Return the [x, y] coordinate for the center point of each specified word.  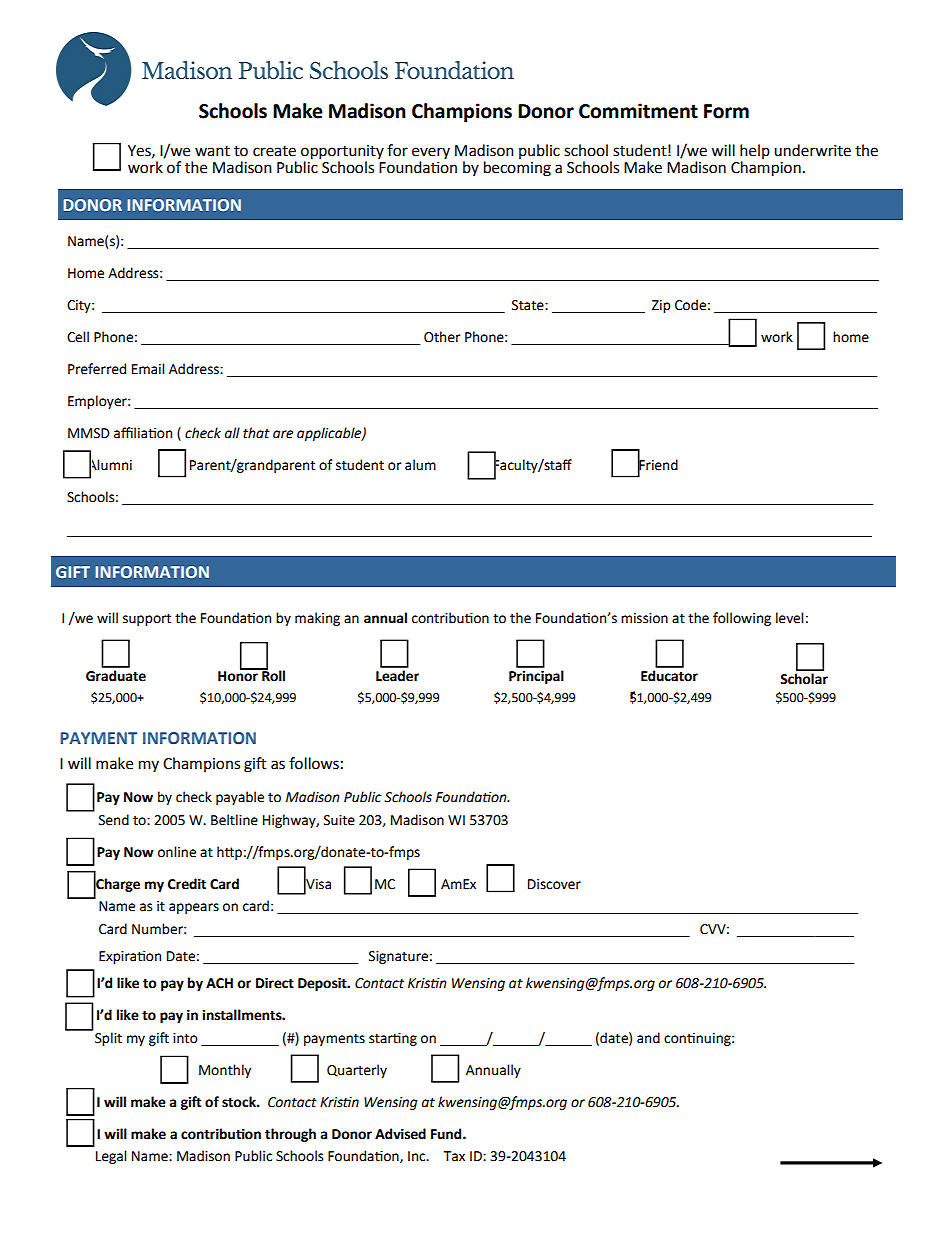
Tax [454, 1156]
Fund [447, 1134]
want [212, 151]
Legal [111, 1157]
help [755, 153]
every [431, 154]
